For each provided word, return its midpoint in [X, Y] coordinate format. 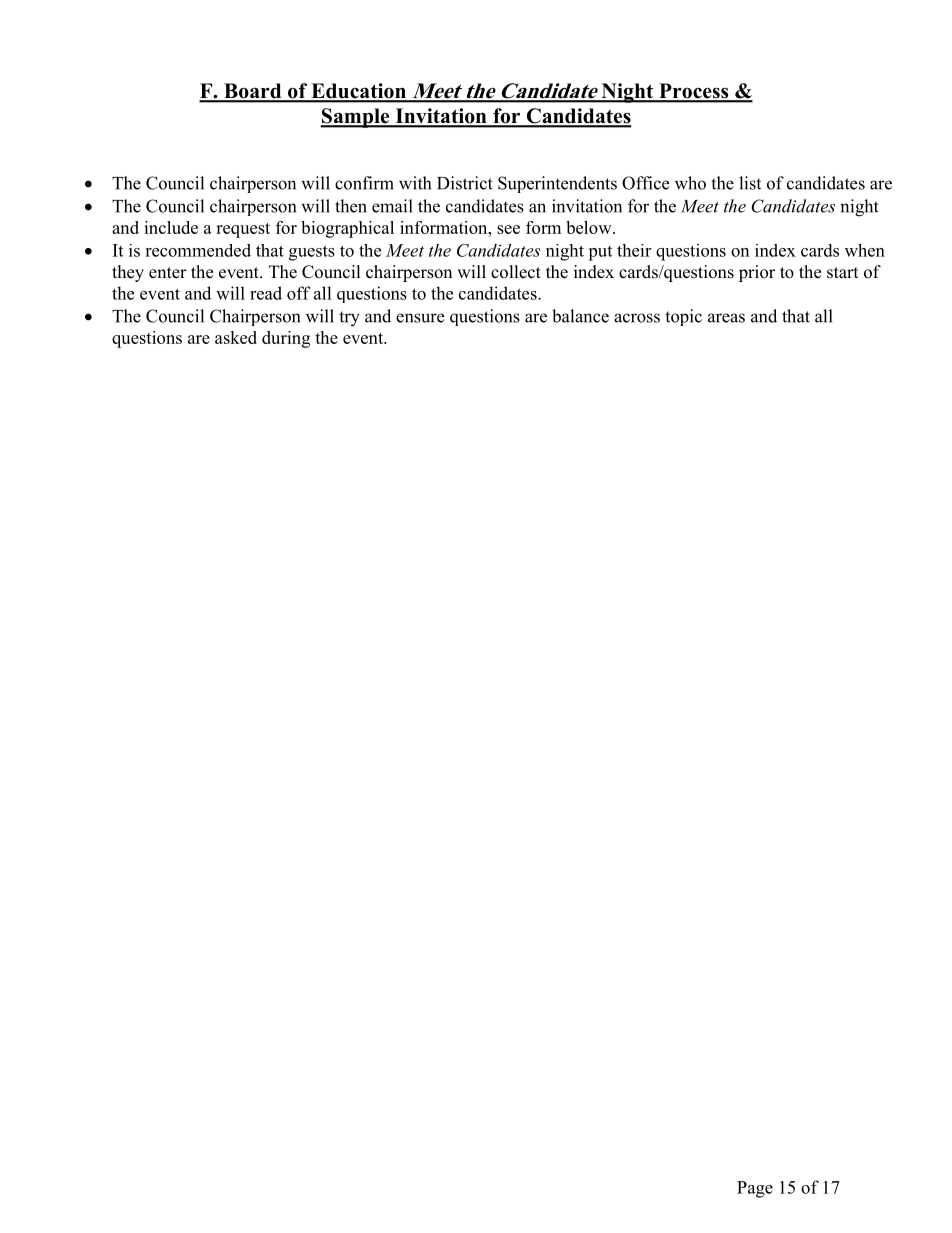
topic [683, 317]
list [750, 183]
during [286, 339]
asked [236, 337]
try [349, 319]
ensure [420, 318]
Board [253, 92]
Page [755, 1189]
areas [726, 318]
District [465, 183]
